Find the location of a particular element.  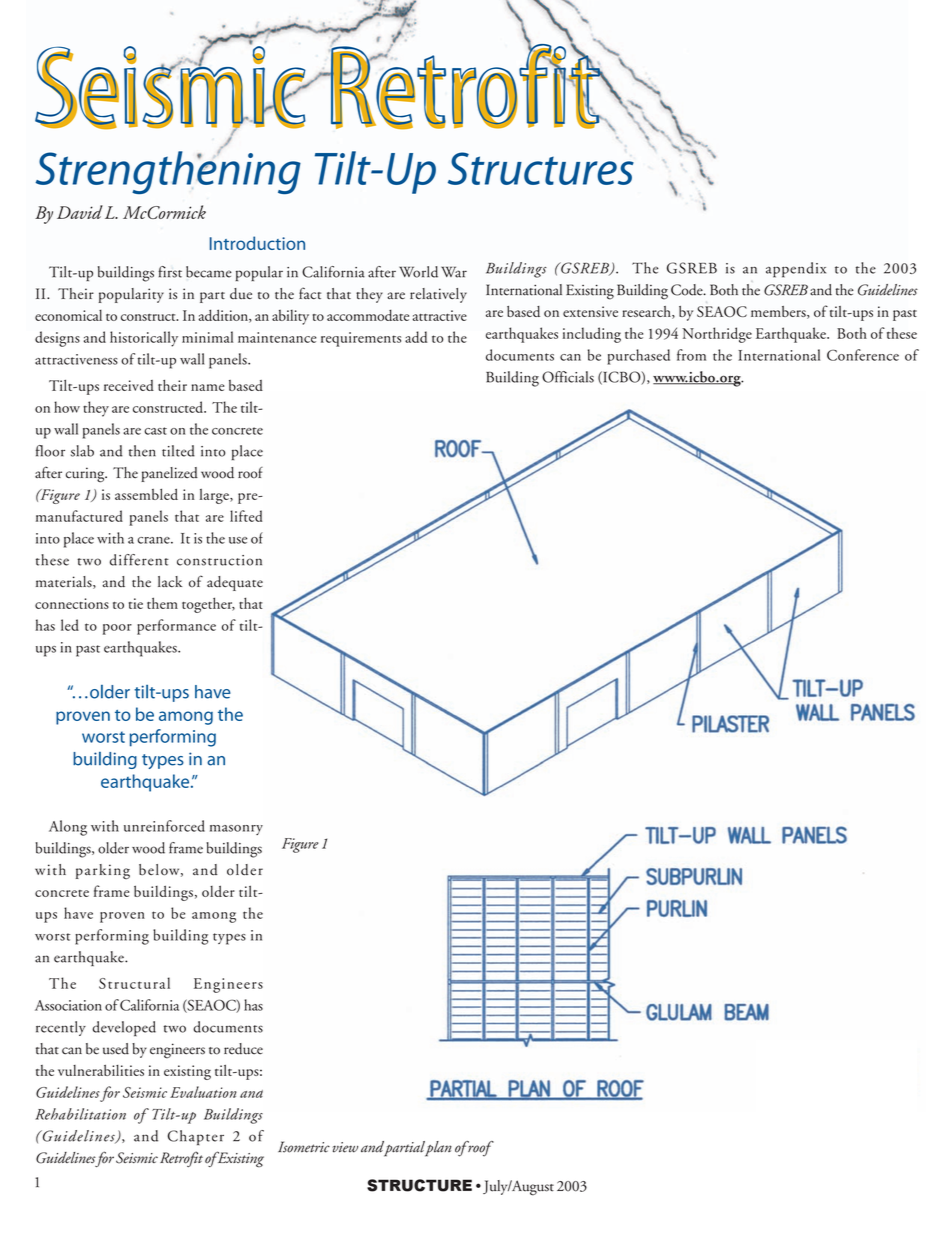

parking is located at coordinates (103, 871).
